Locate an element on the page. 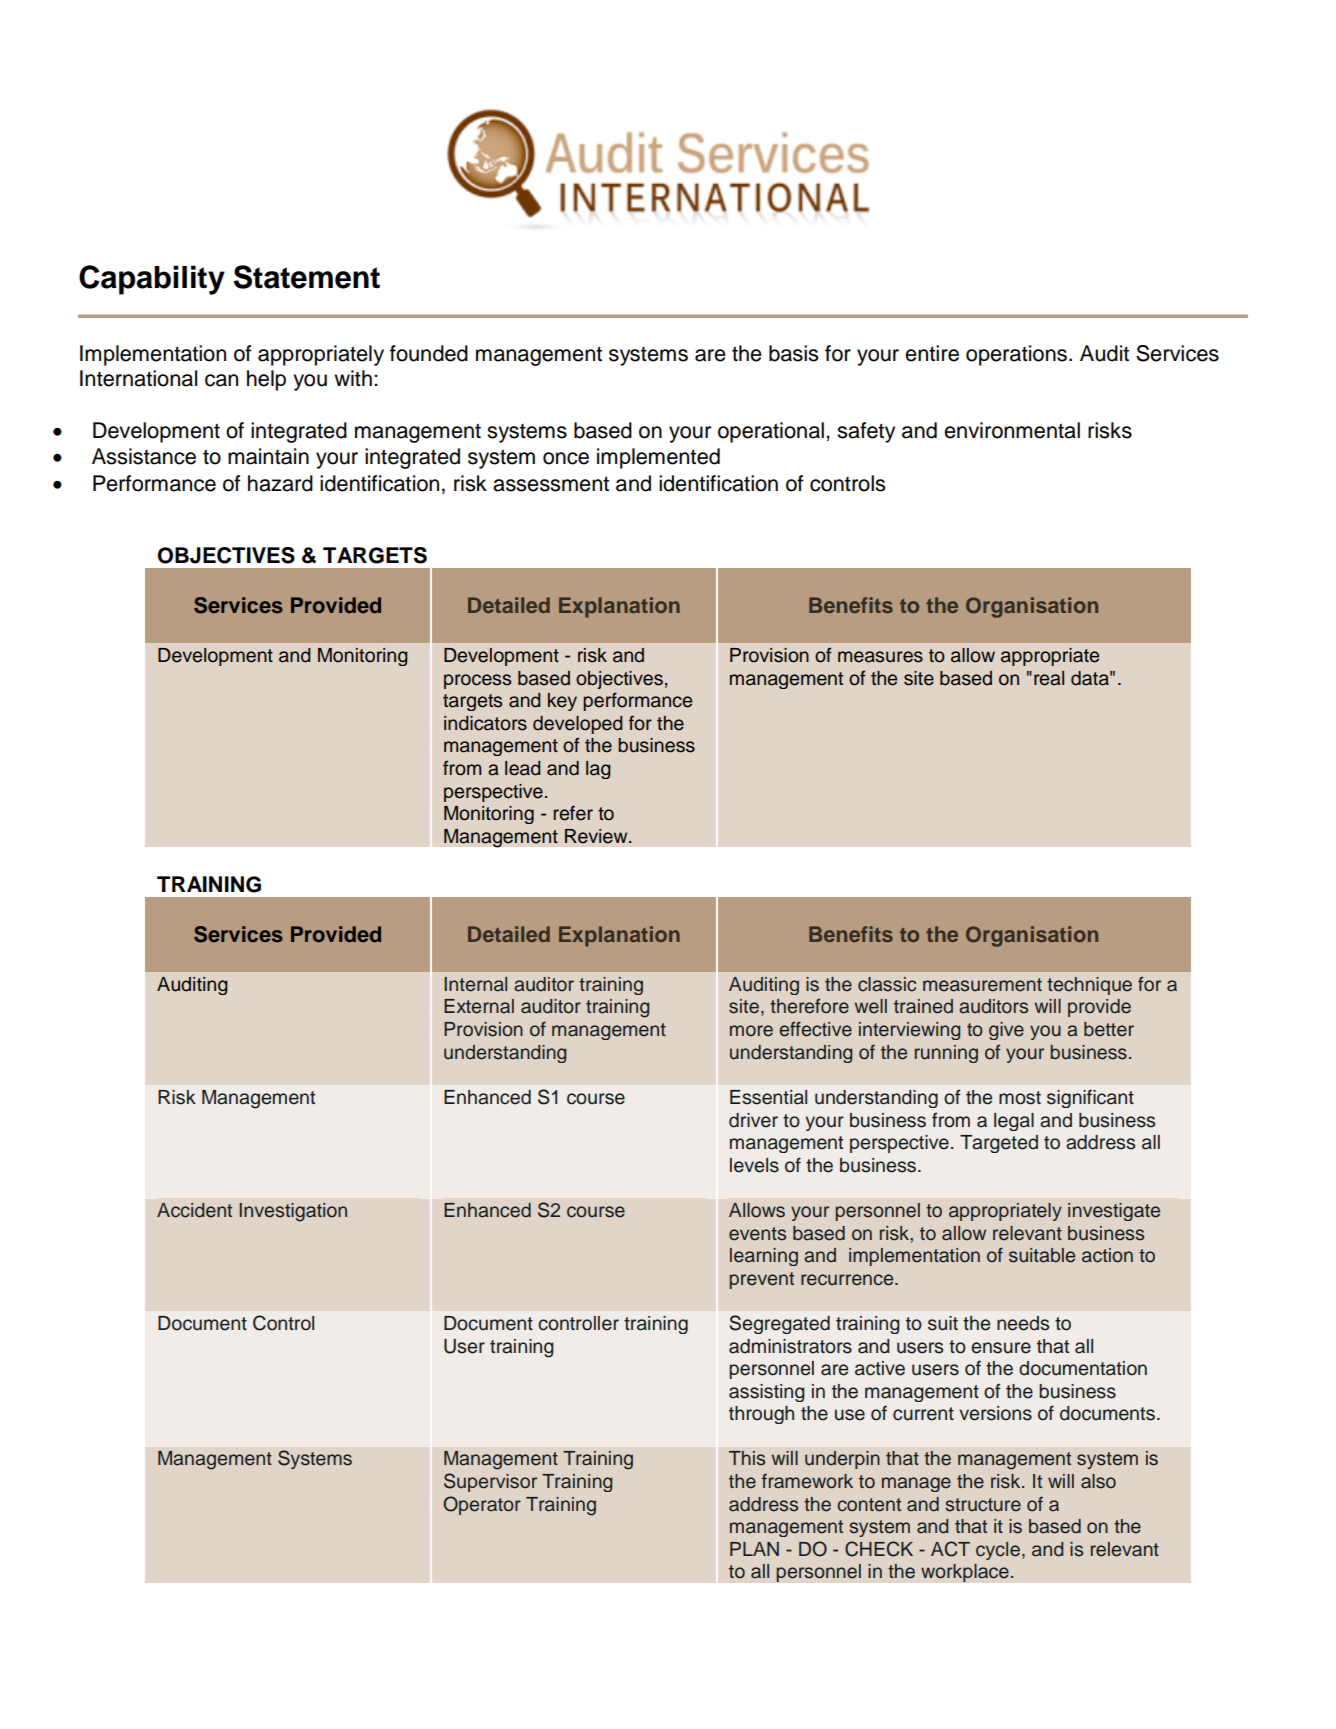 The image size is (1336, 1729). real is located at coordinates (1049, 678).
